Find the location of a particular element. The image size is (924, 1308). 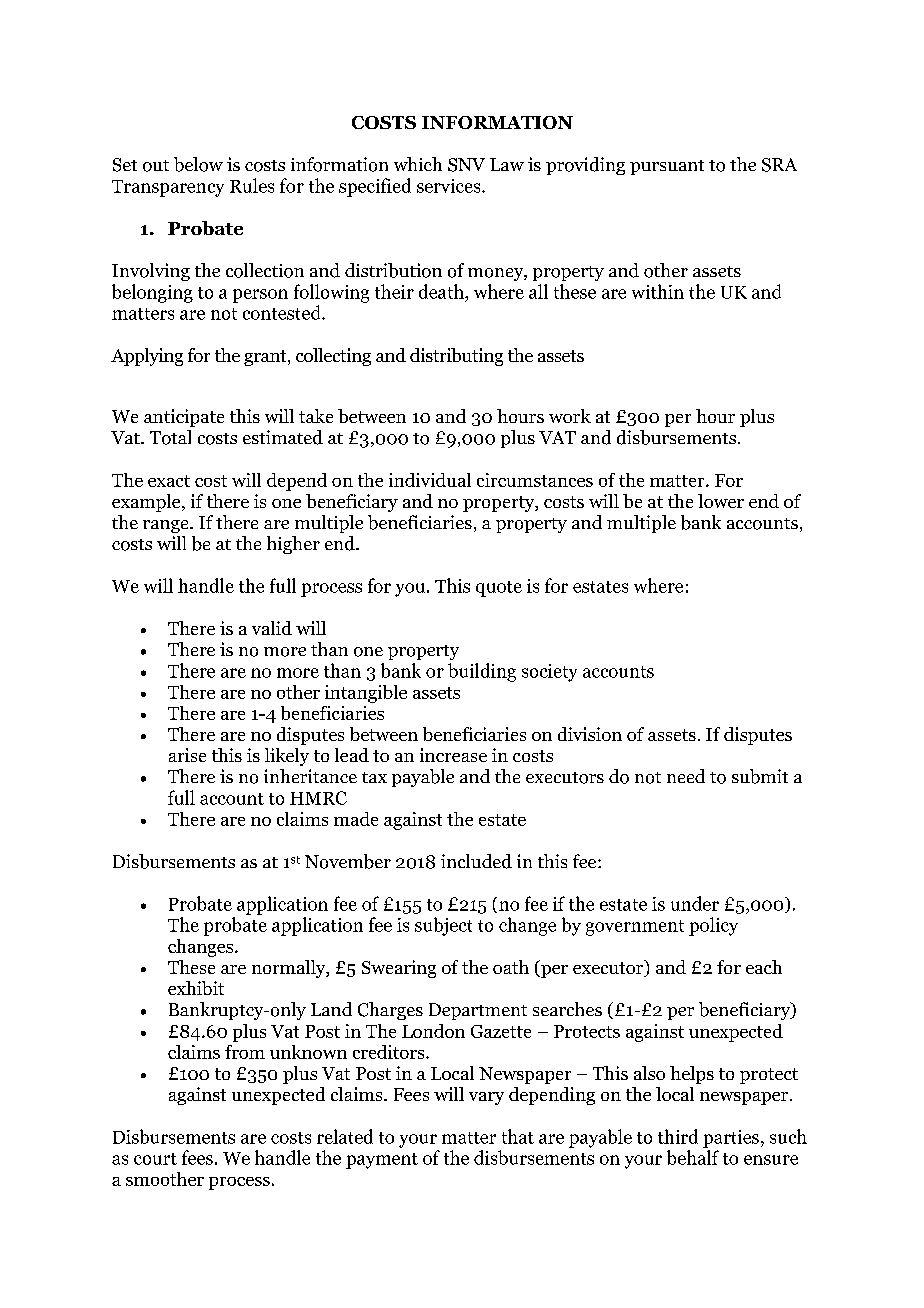

court is located at coordinates (155, 1159).
